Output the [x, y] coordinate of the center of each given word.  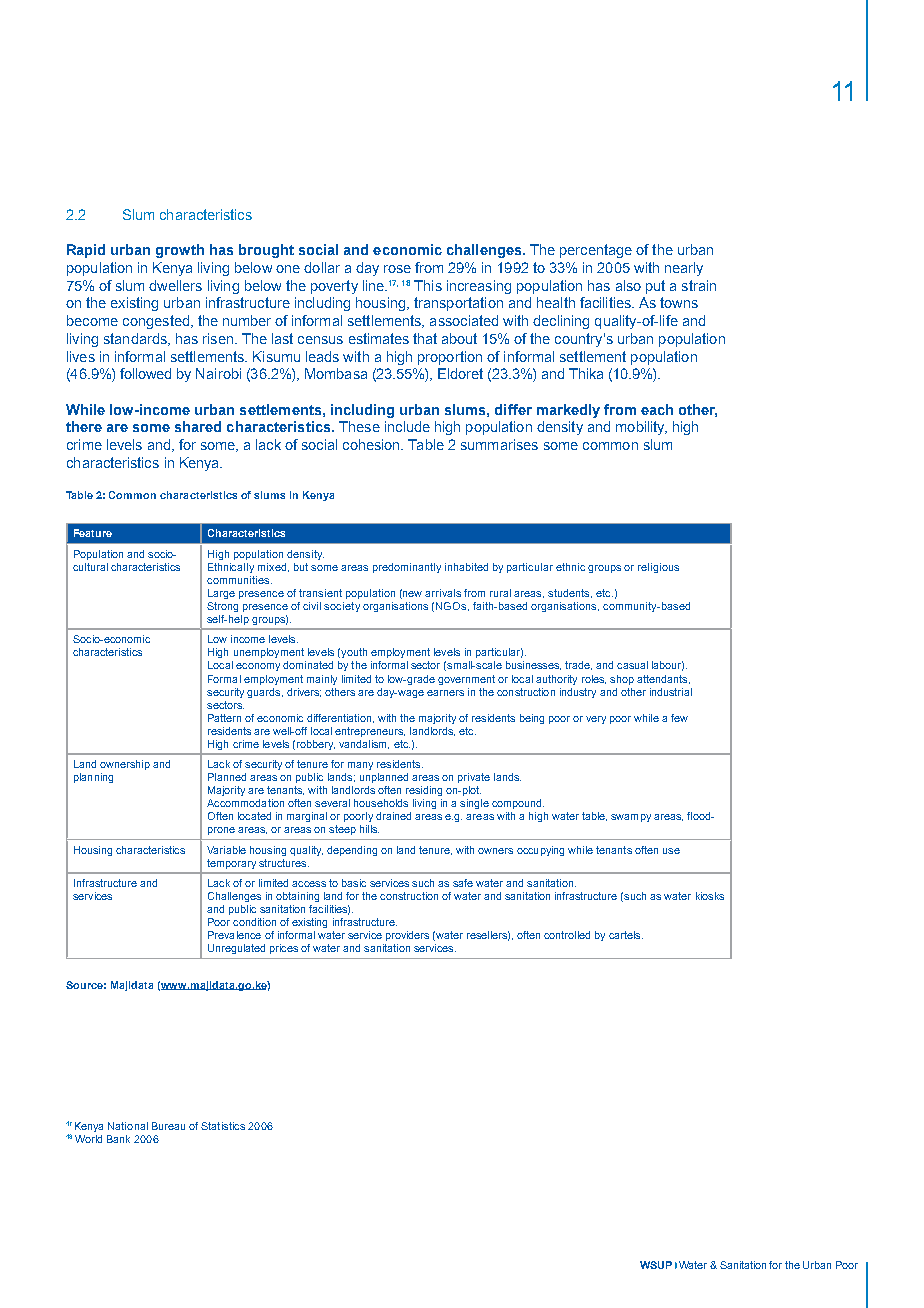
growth [180, 251]
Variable [226, 850]
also [628, 285]
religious [658, 568]
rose [397, 269]
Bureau [168, 1126]
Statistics [223, 1126]
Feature [93, 533]
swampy [631, 818]
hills [369, 829]
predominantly [407, 568]
